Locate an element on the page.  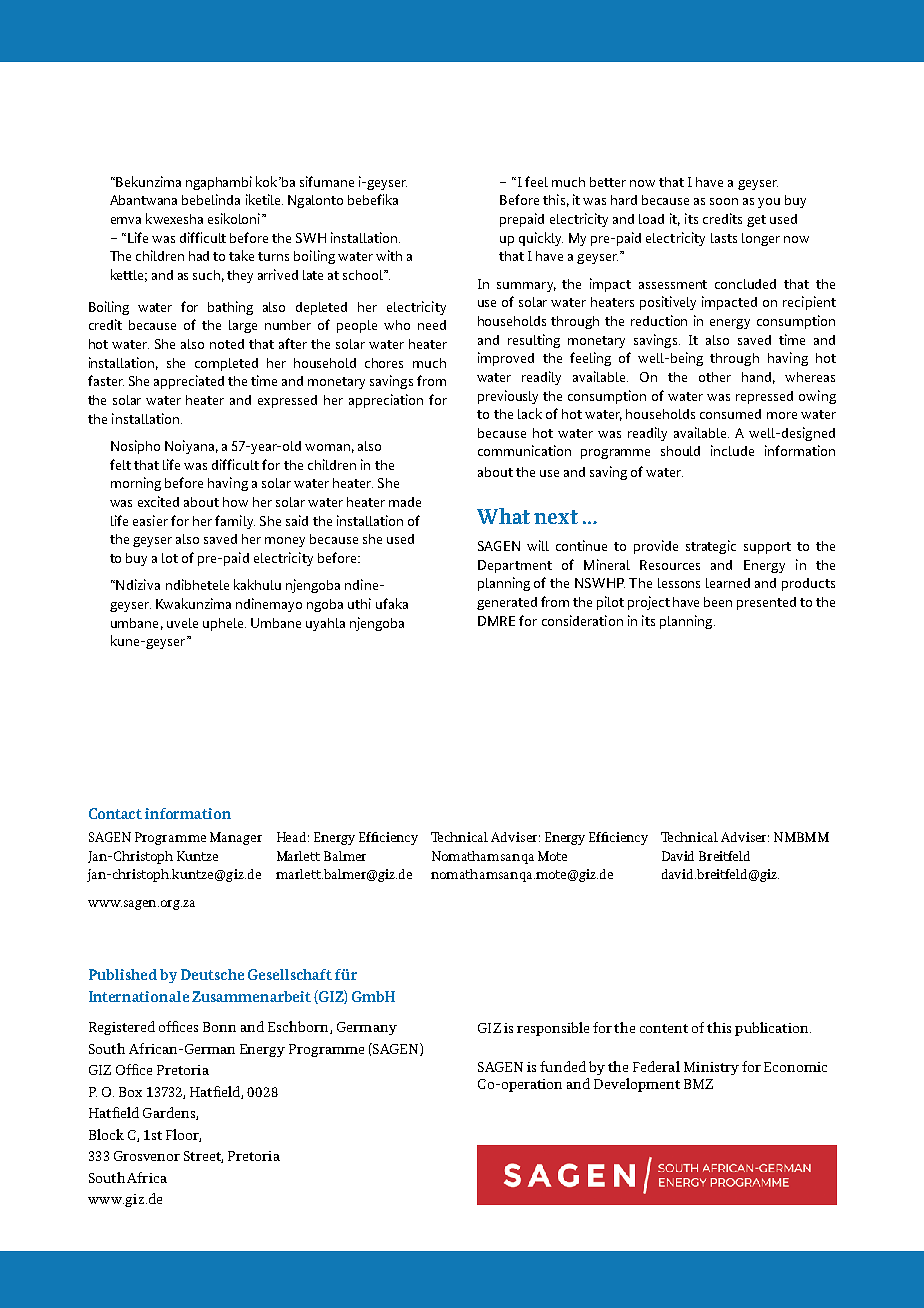
quickly is located at coordinates (541, 239).
